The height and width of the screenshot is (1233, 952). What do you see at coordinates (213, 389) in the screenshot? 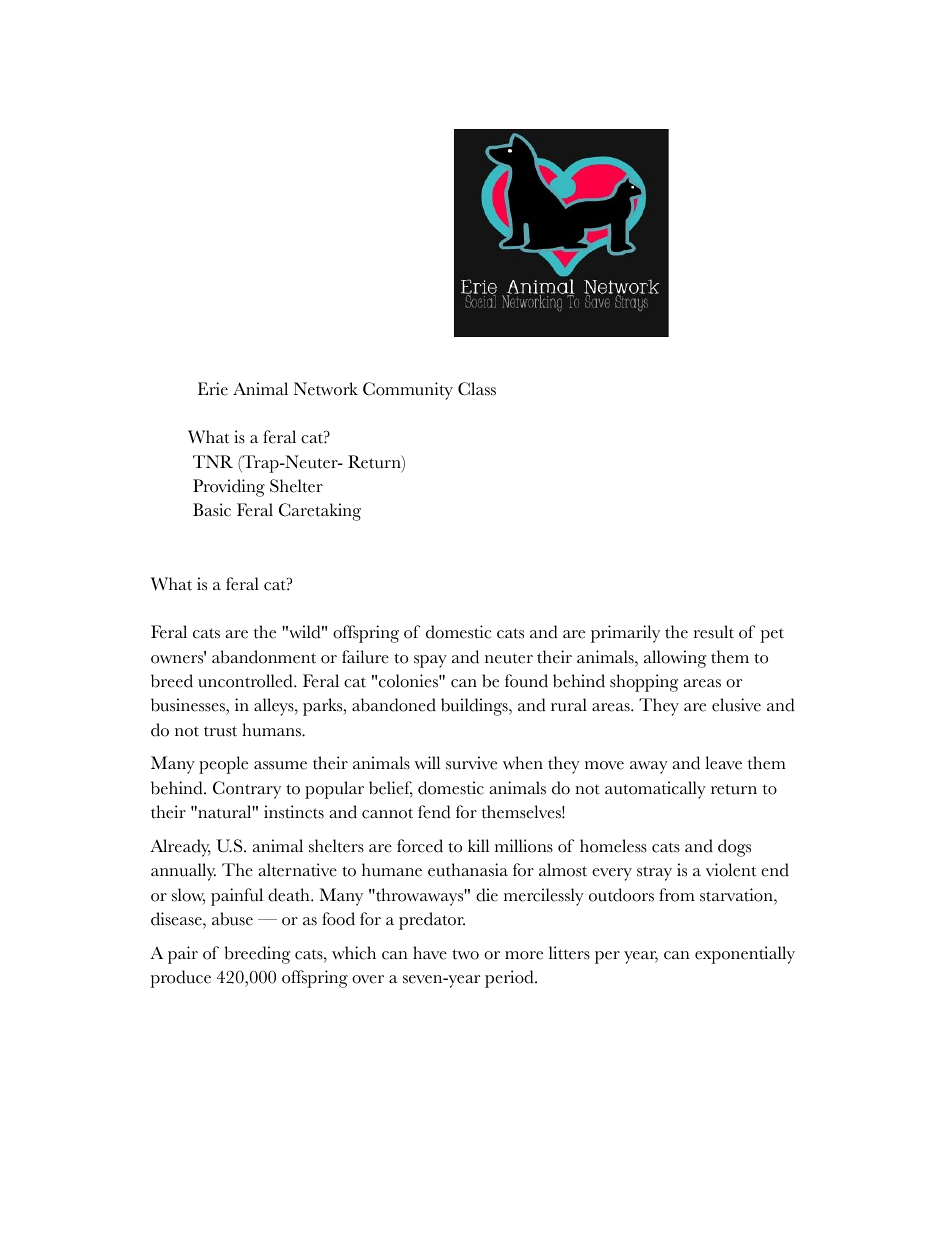
I see `Erie` at bounding box center [213, 389].
